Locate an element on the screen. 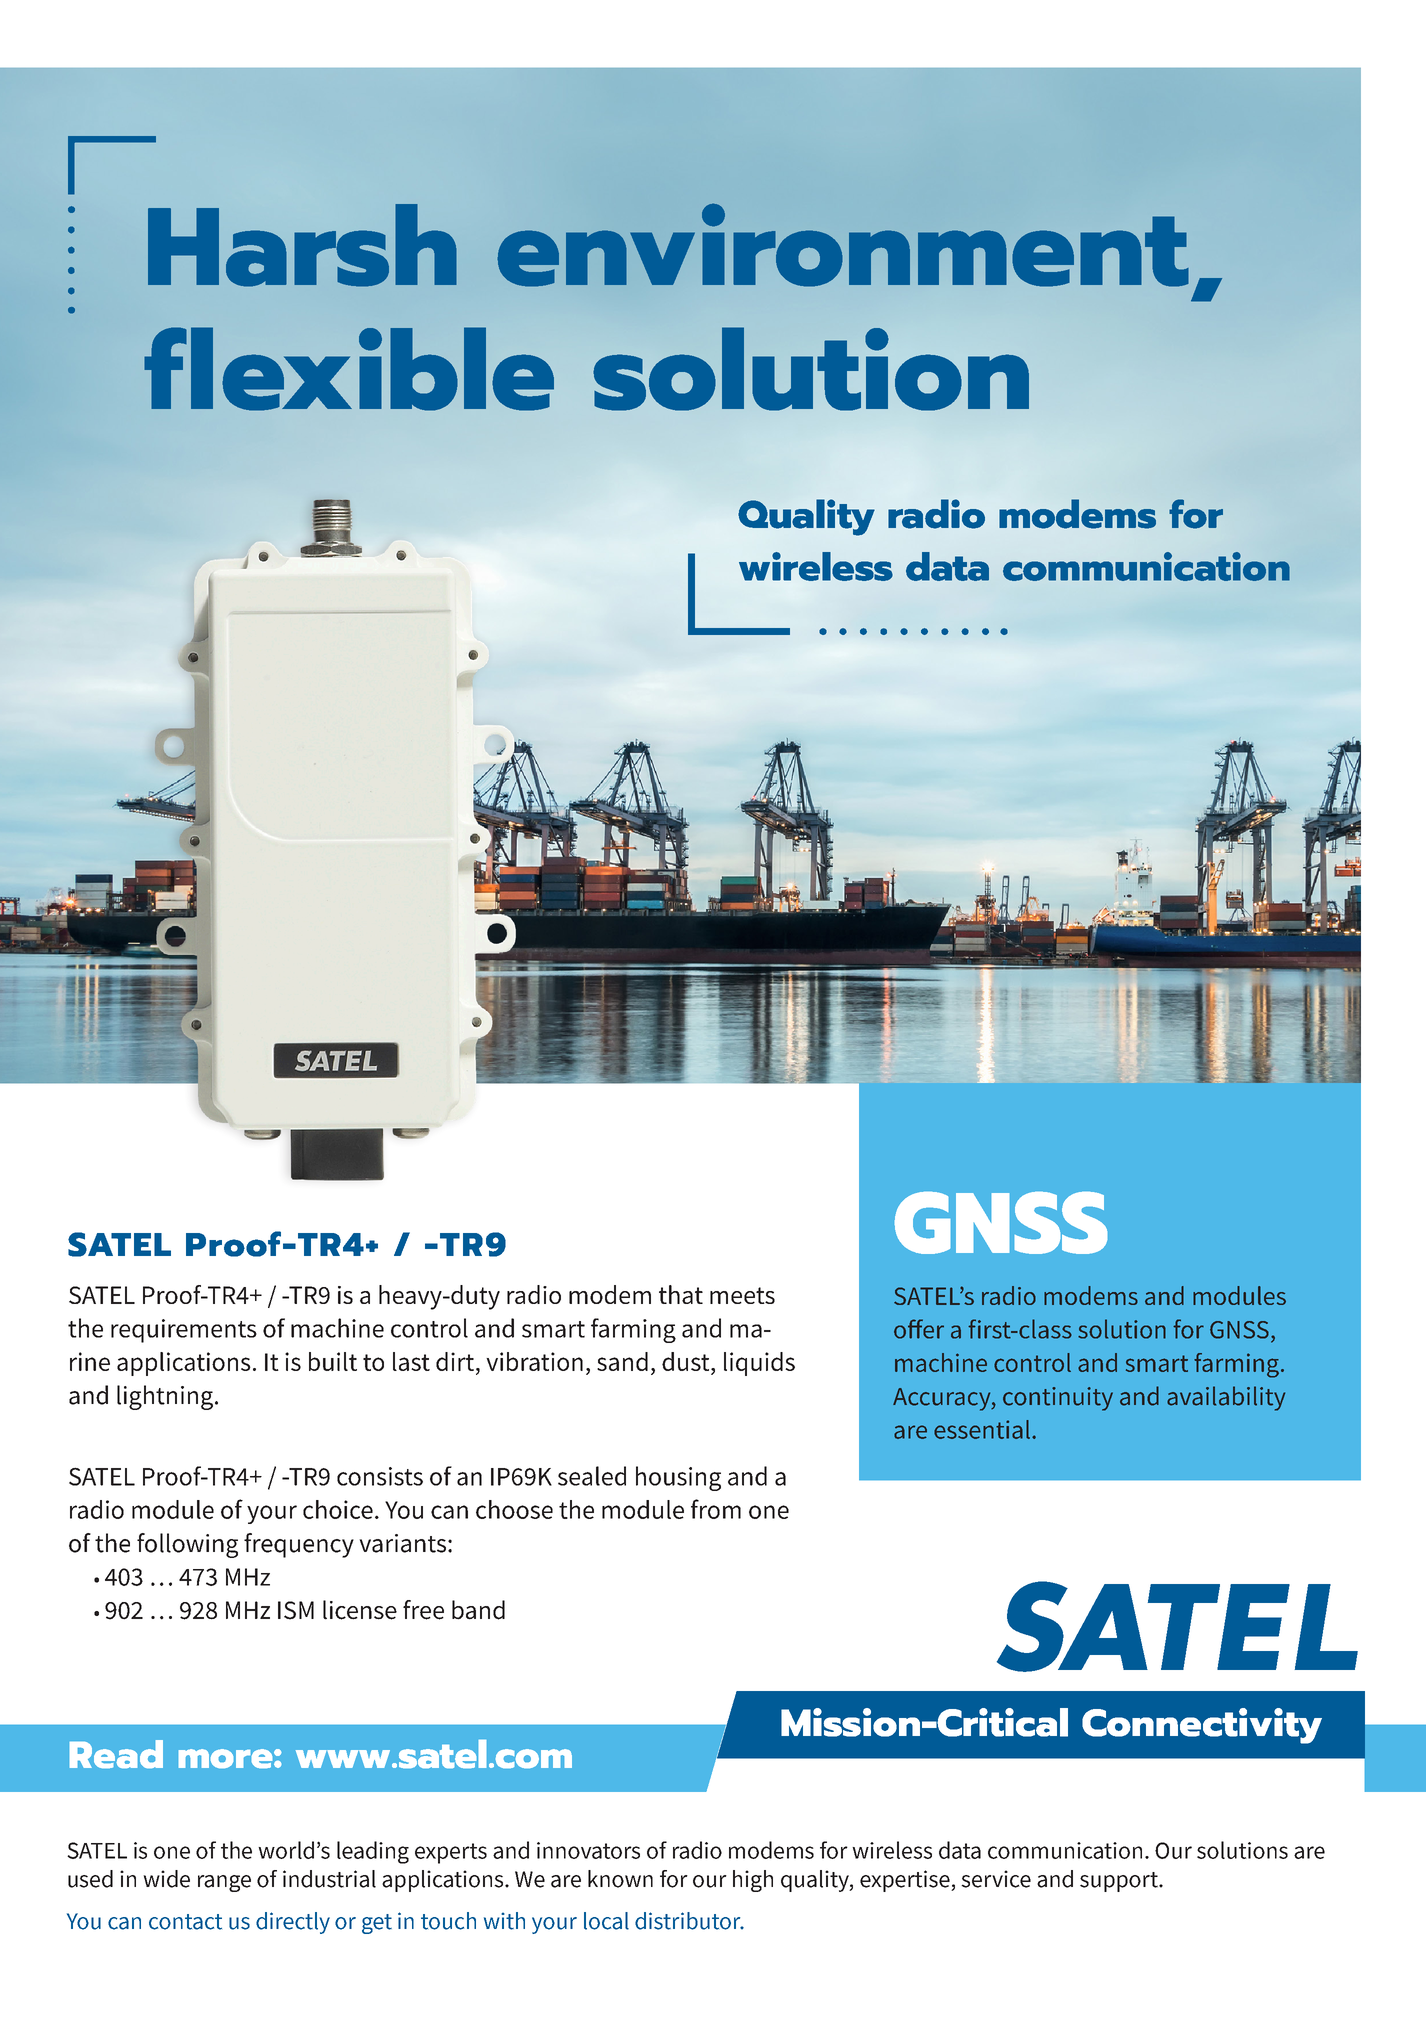 The width and height of the screenshot is (1426, 2017). Harsh is located at coordinates (302, 245).
